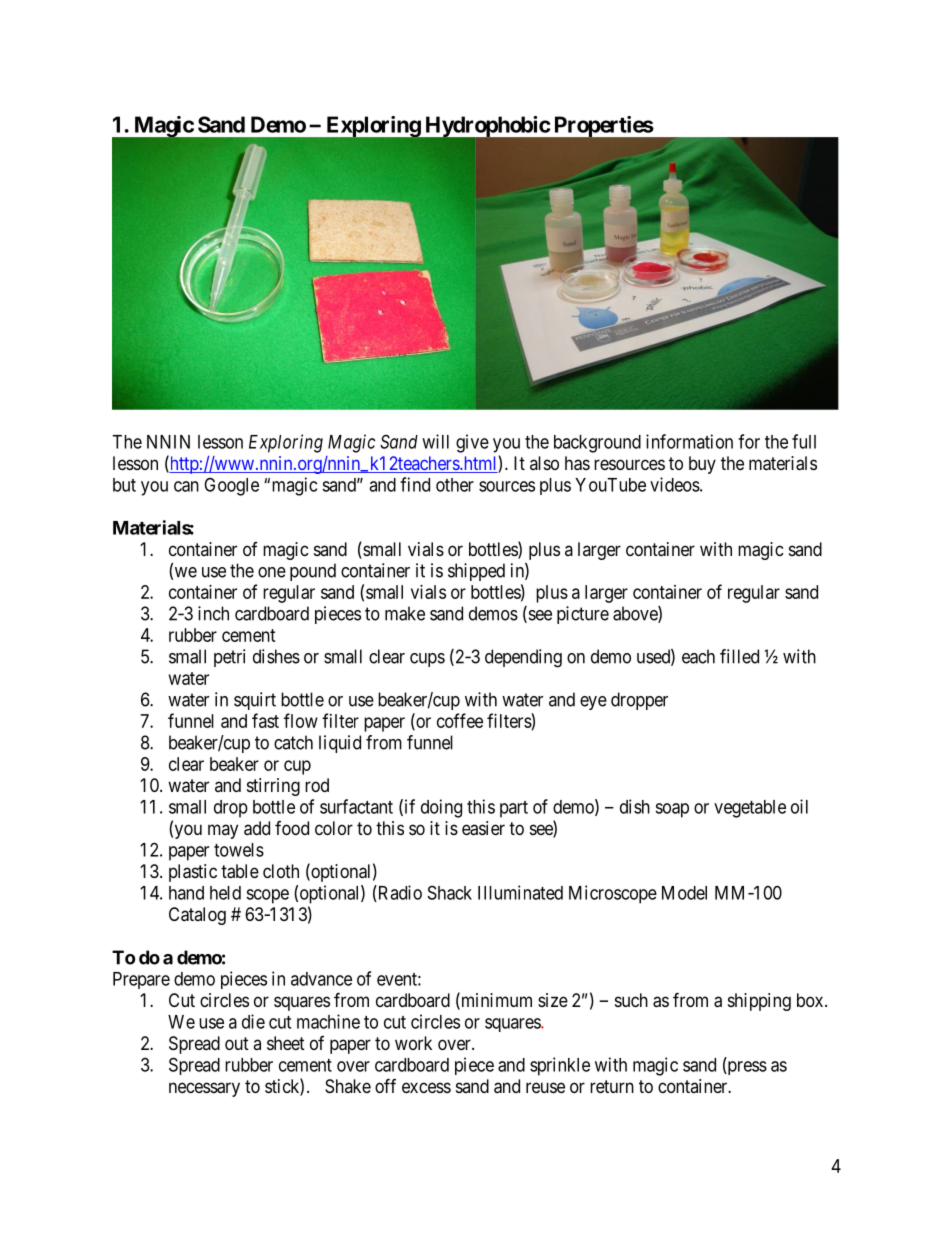  Describe the element at coordinates (684, 893) in the document. I see `Model` at that location.
